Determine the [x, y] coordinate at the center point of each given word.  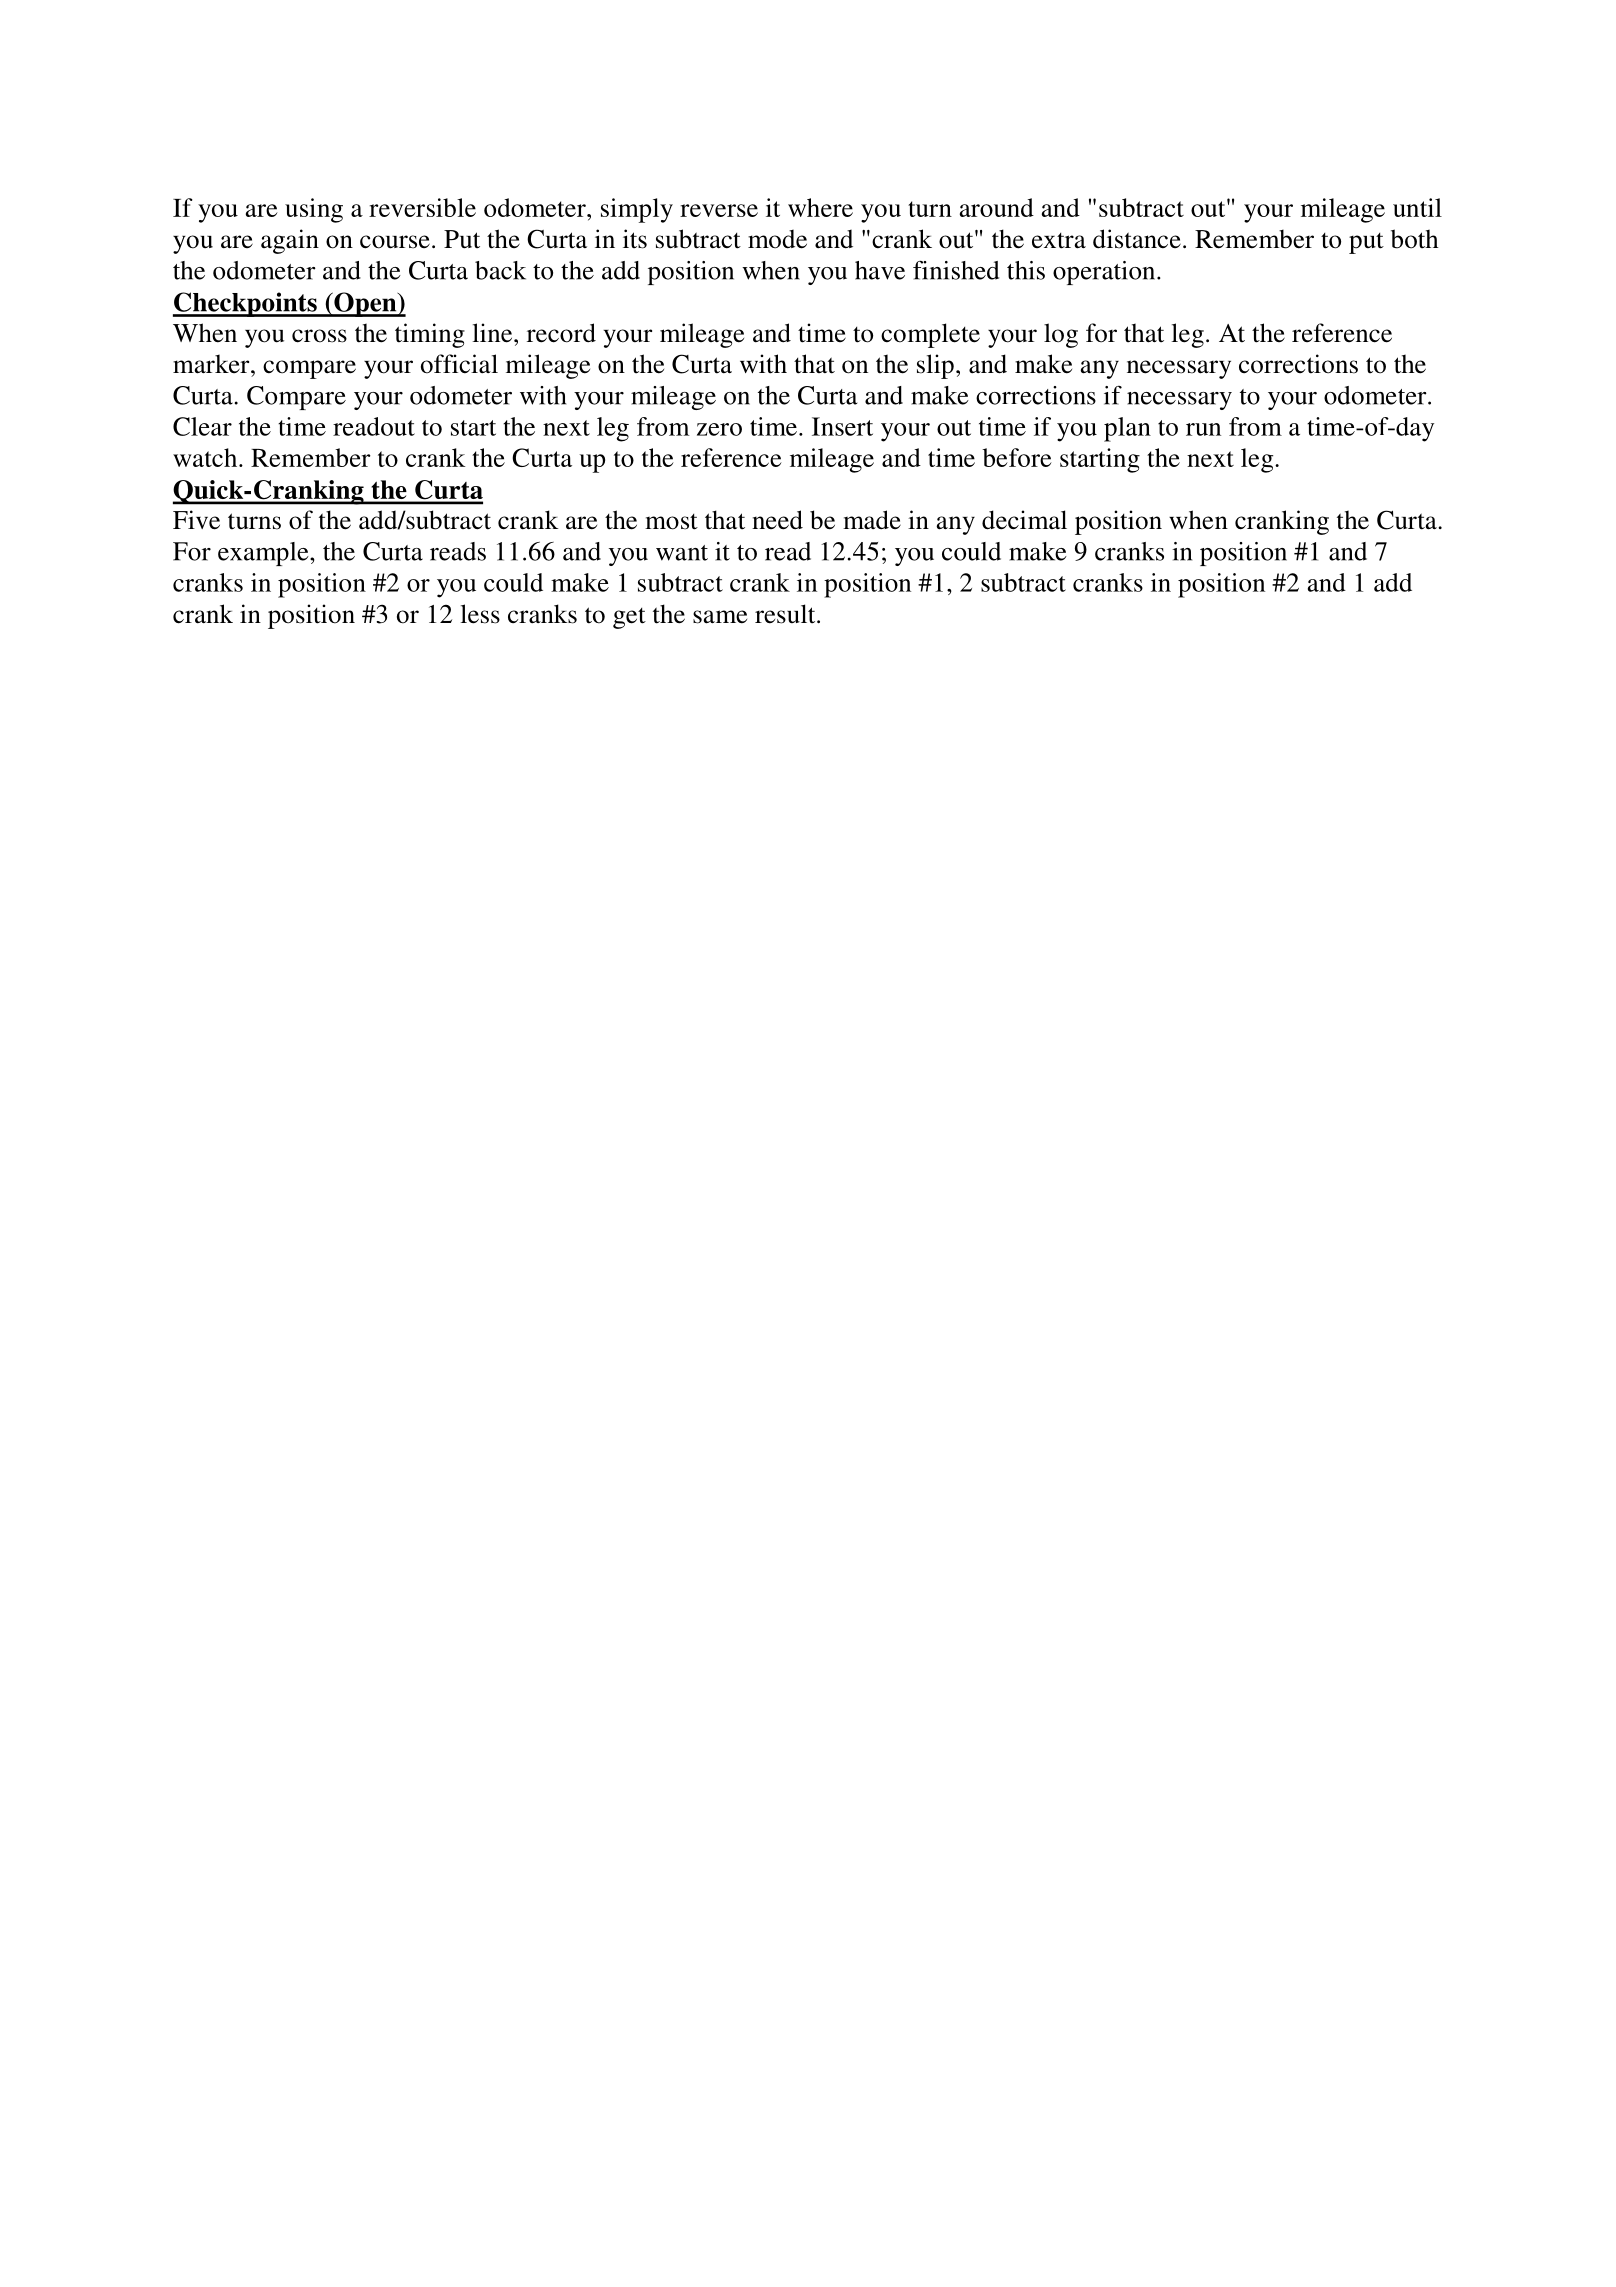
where [820, 207]
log [1061, 335]
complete [930, 335]
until [1417, 207]
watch [206, 457]
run [1203, 429]
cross [319, 336]
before [1017, 457]
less [480, 614]
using [314, 210]
